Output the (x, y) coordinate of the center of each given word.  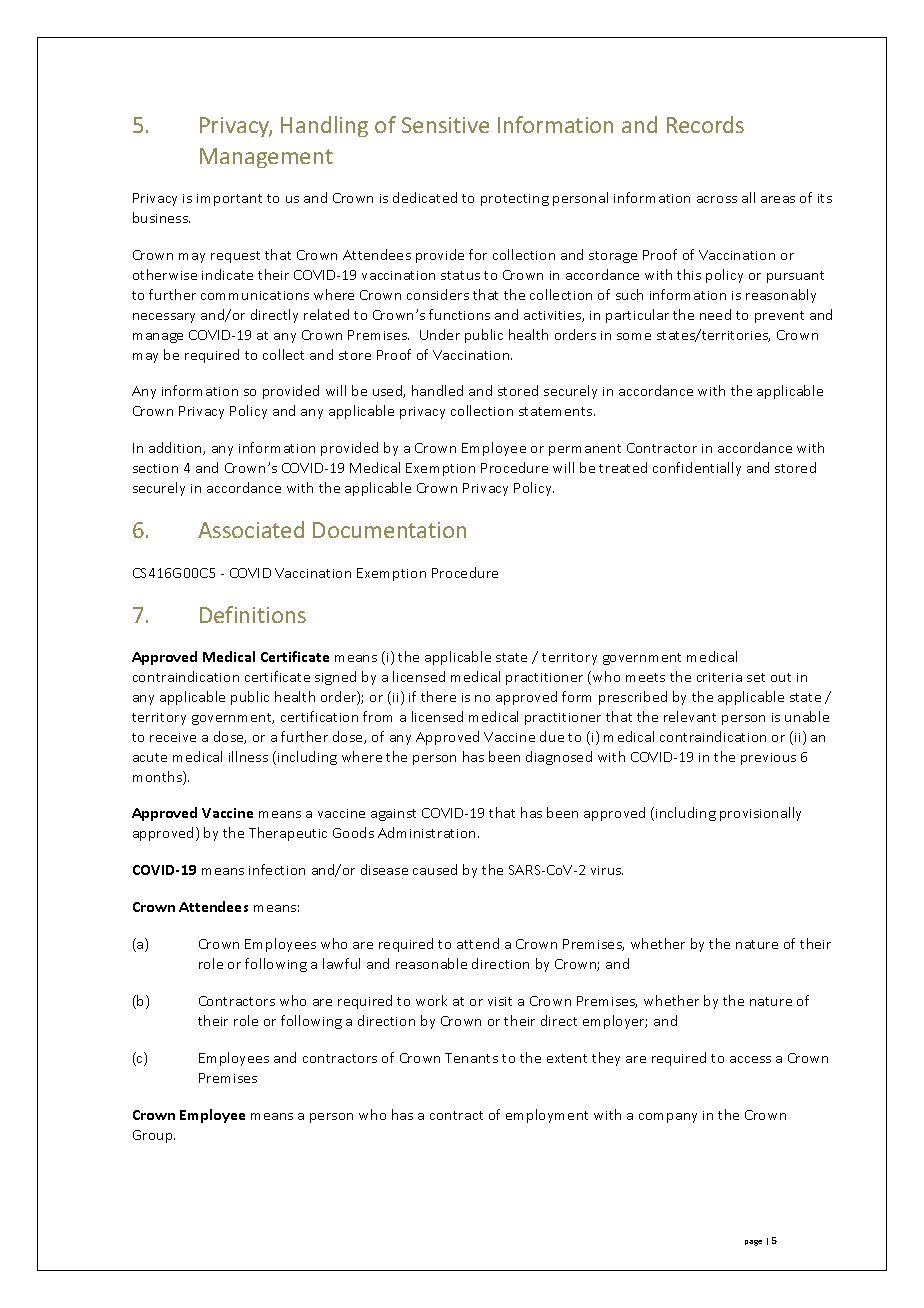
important (229, 200)
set (756, 677)
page (753, 1243)
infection (277, 869)
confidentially (697, 469)
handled (437, 390)
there (438, 696)
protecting (515, 200)
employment (547, 1116)
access (750, 1059)
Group (154, 1136)
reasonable (431, 963)
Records (705, 124)
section (155, 468)
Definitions (253, 614)
